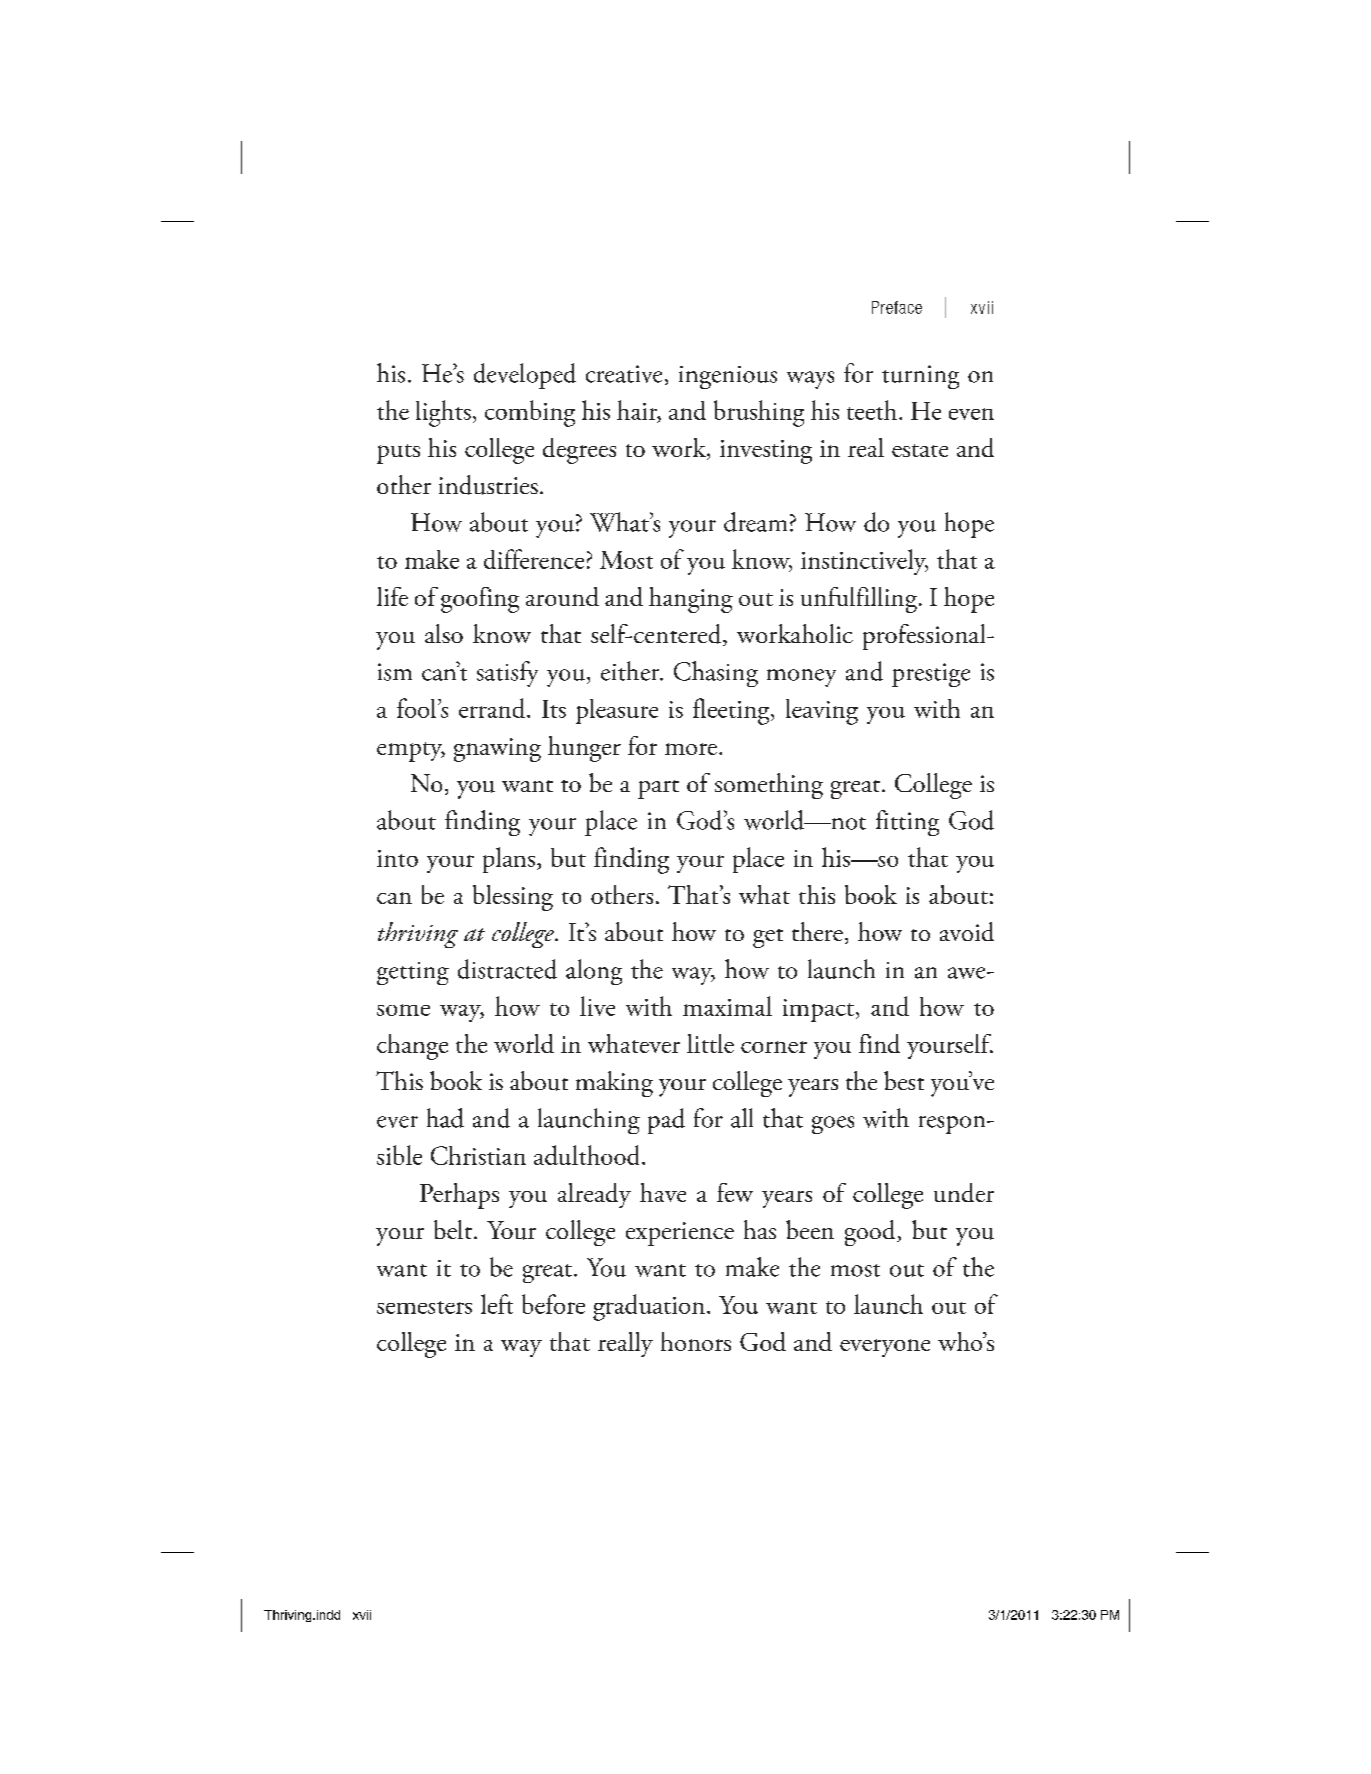 This screenshot has height=1774, width=1371. I want to click on also, so click(444, 633).
